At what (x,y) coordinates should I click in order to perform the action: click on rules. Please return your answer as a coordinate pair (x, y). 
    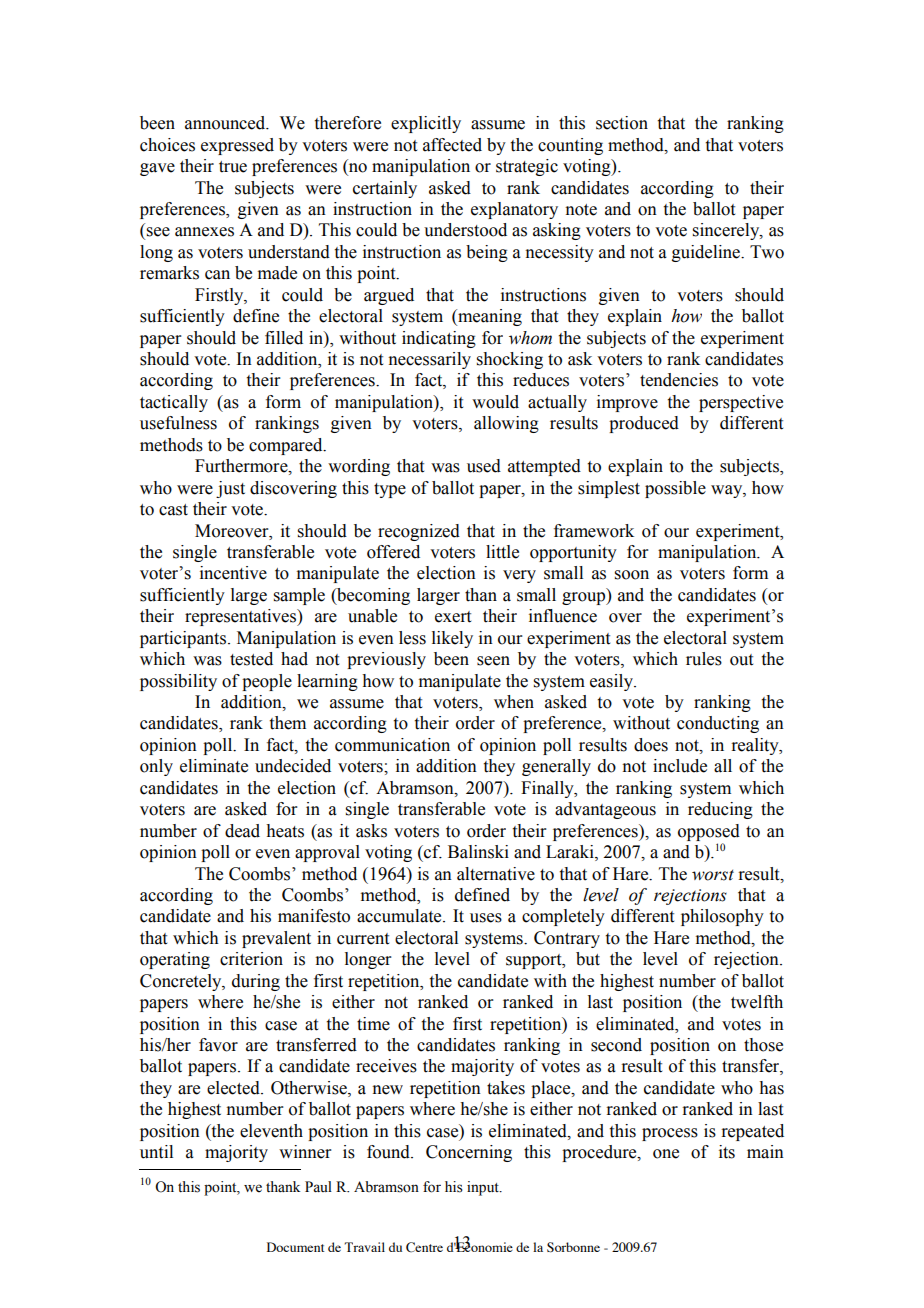
    Looking at the image, I should click on (704, 659).
